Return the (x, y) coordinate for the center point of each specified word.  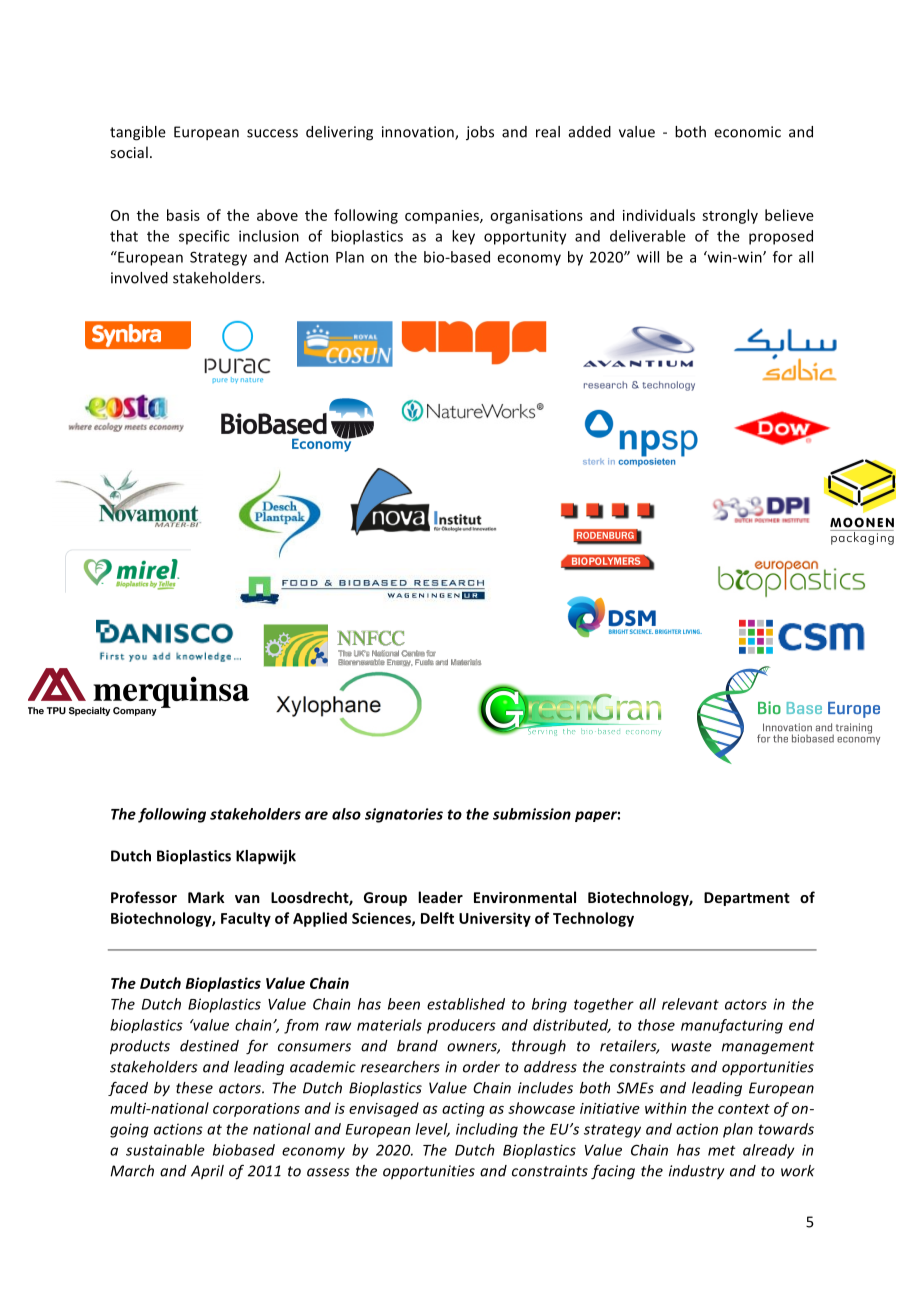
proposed (781, 237)
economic (747, 132)
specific (204, 237)
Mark (206, 897)
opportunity (525, 237)
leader (440, 897)
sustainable (165, 1150)
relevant (690, 1004)
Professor (144, 897)
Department (747, 899)
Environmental (525, 897)
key (463, 237)
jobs (480, 133)
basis (183, 215)
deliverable (648, 236)
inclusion (269, 236)
